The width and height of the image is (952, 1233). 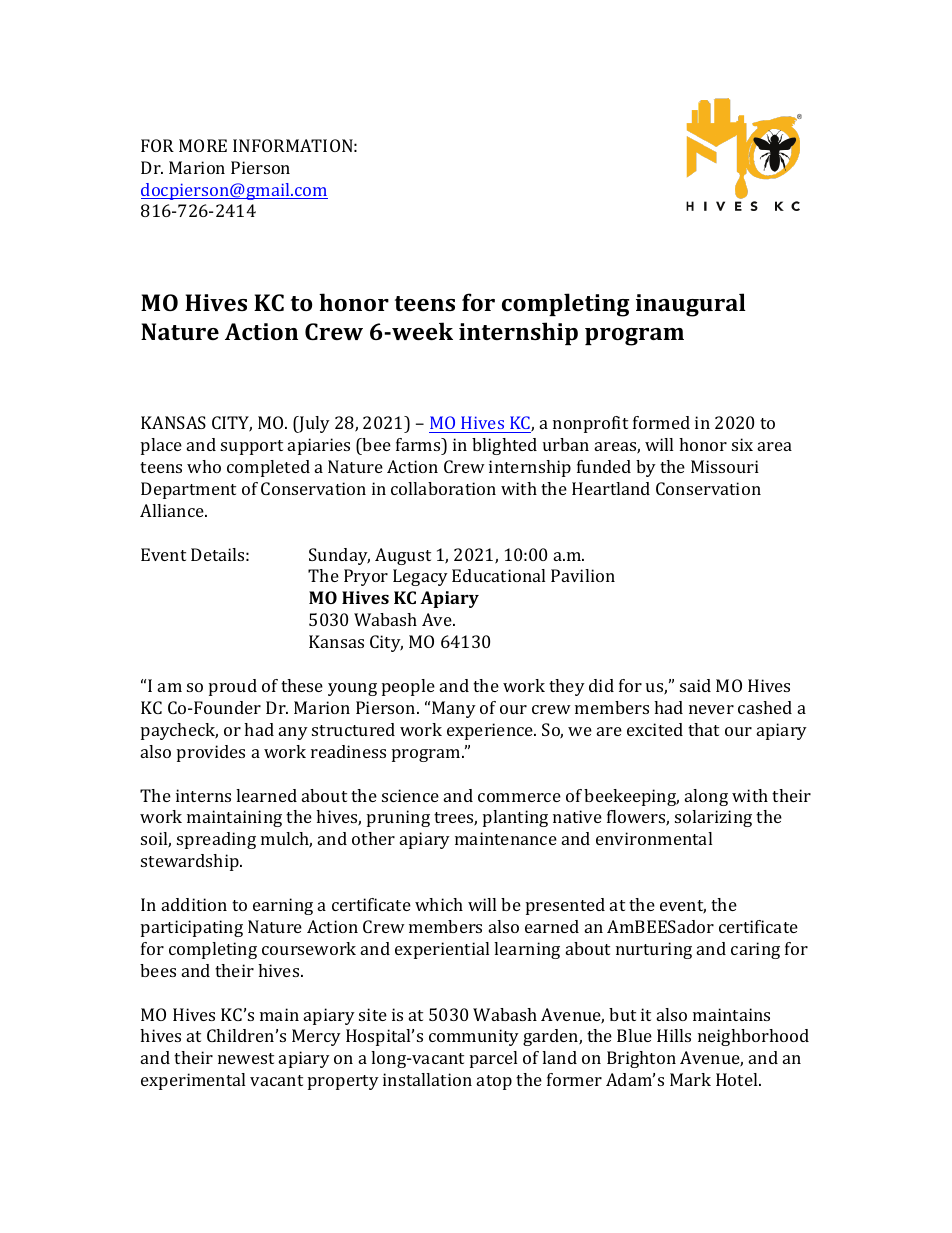 What do you see at coordinates (742, 444) in the image?
I see `six` at bounding box center [742, 444].
